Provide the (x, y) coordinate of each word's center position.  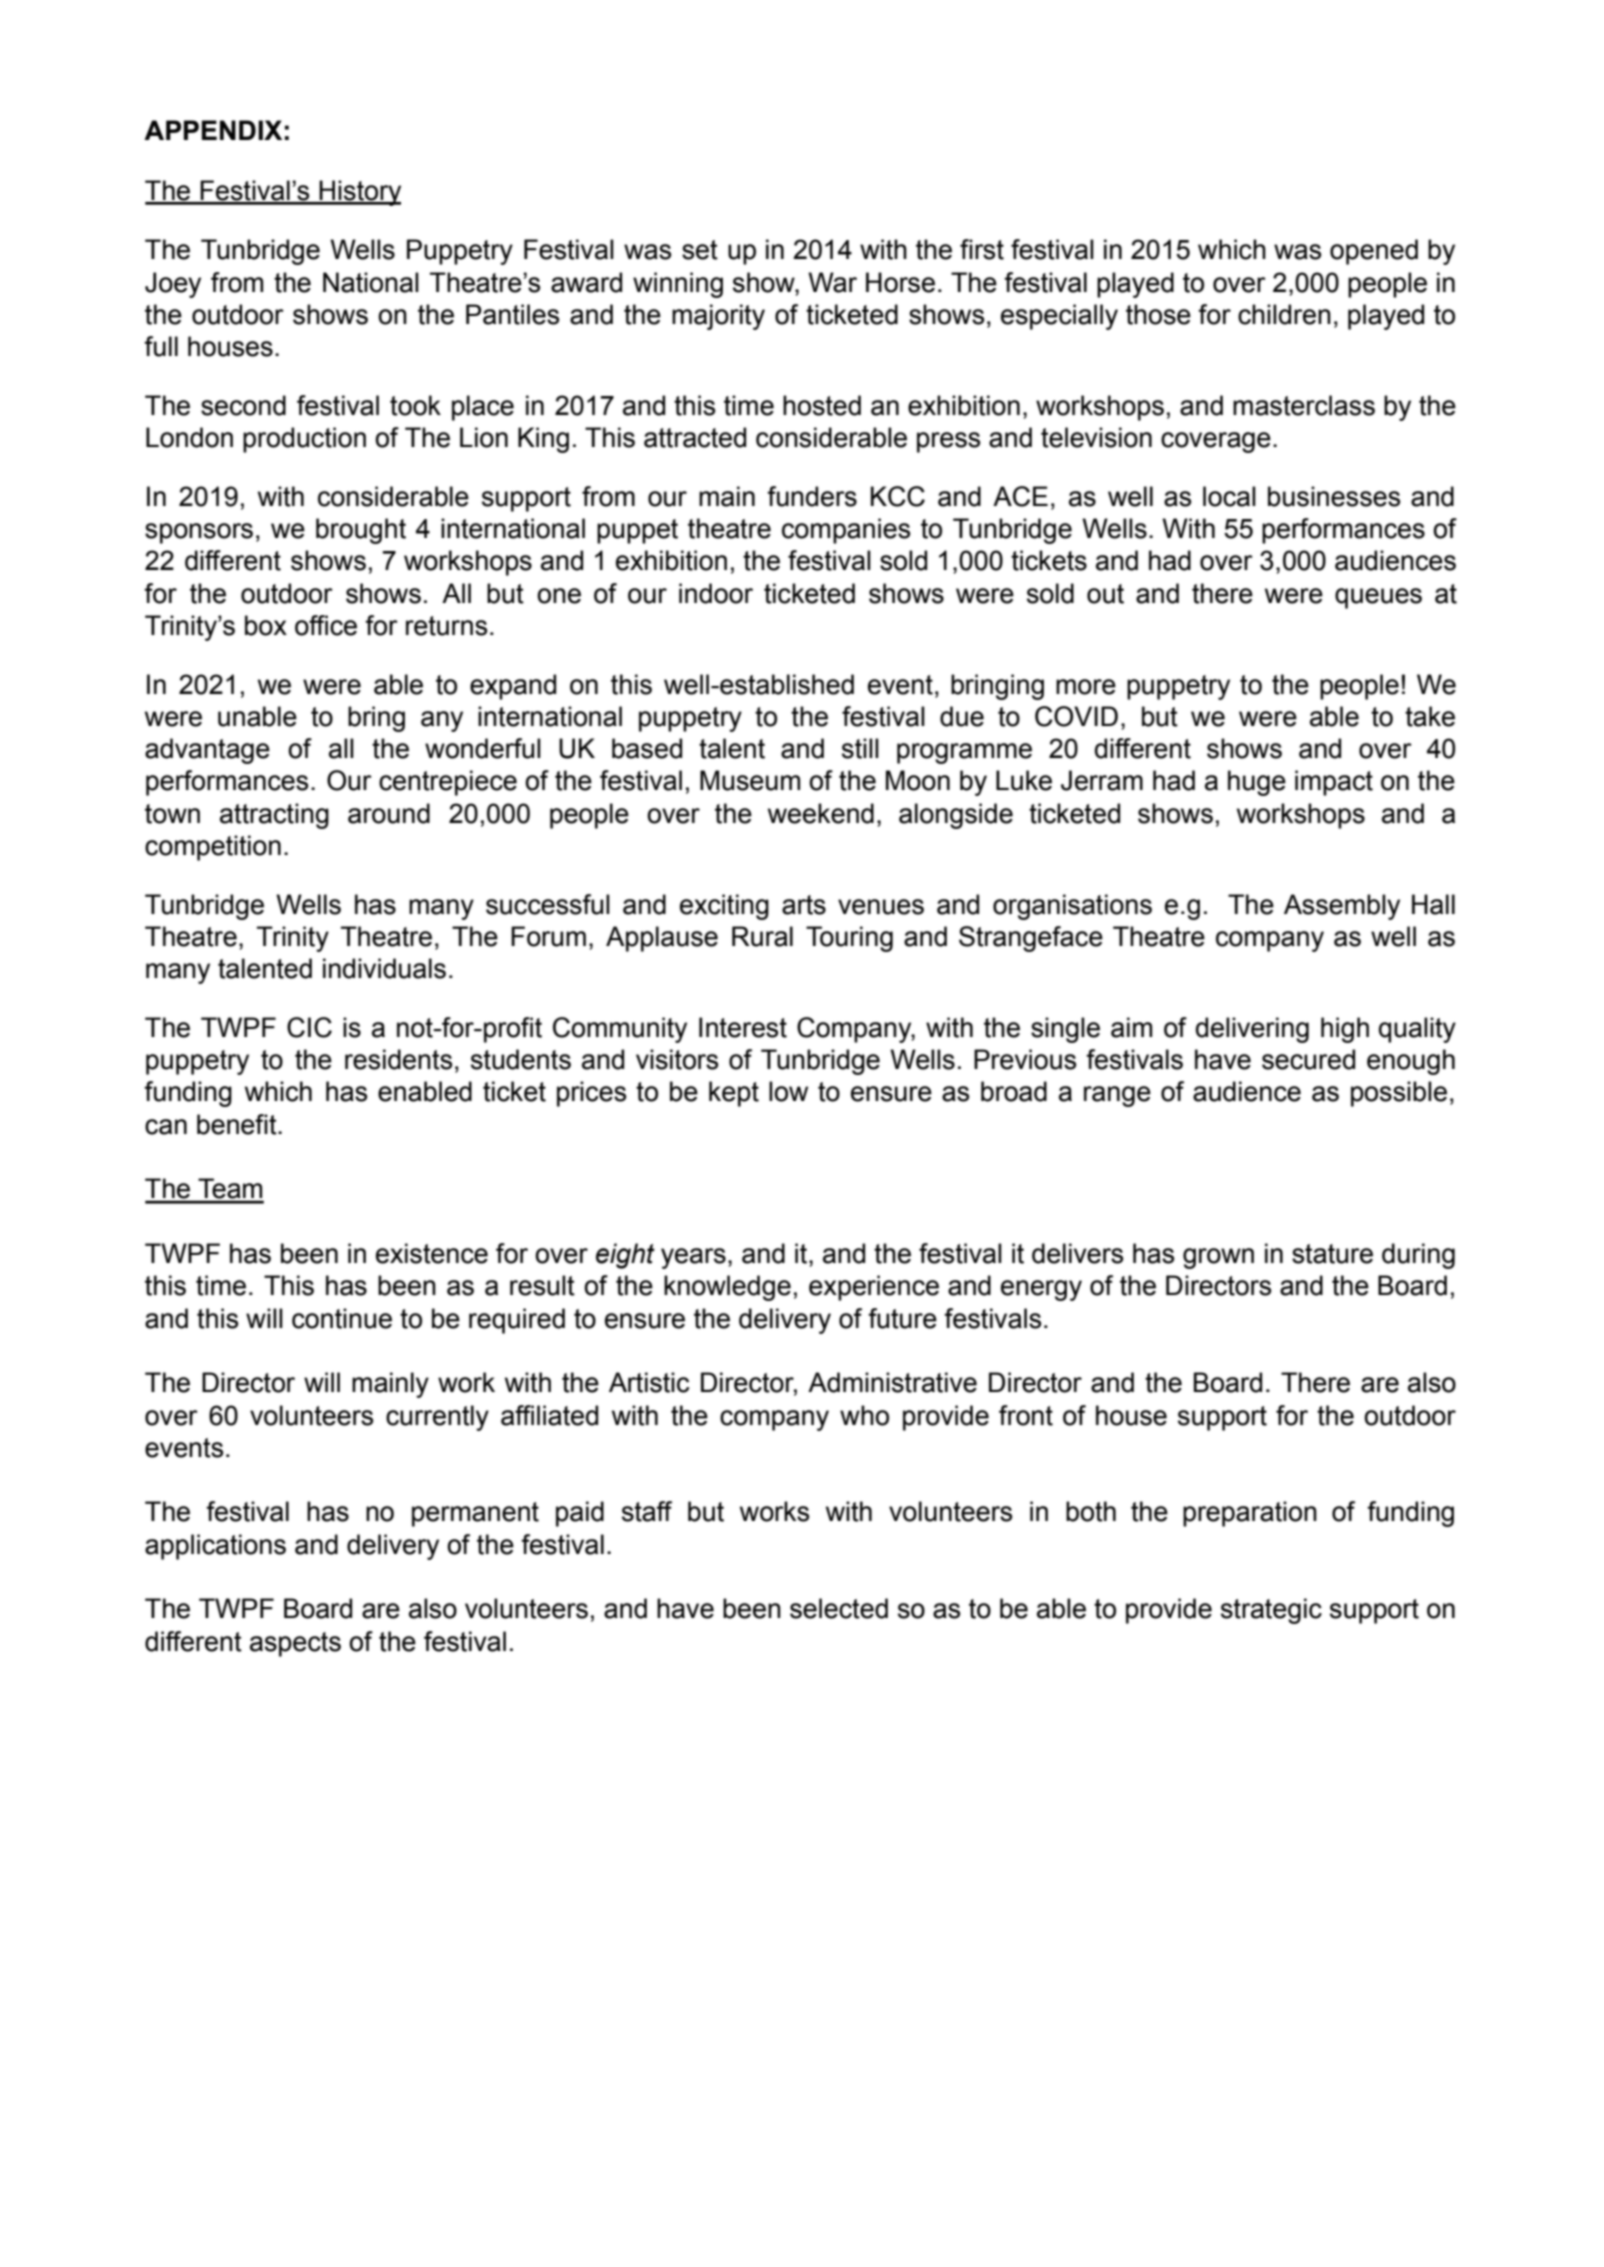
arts (804, 905)
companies (846, 531)
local (1229, 496)
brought (361, 531)
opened (1374, 252)
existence (432, 1253)
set (700, 250)
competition (213, 848)
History (359, 193)
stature (1332, 1254)
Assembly (1342, 907)
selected (839, 1608)
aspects (295, 1644)
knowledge (727, 1288)
